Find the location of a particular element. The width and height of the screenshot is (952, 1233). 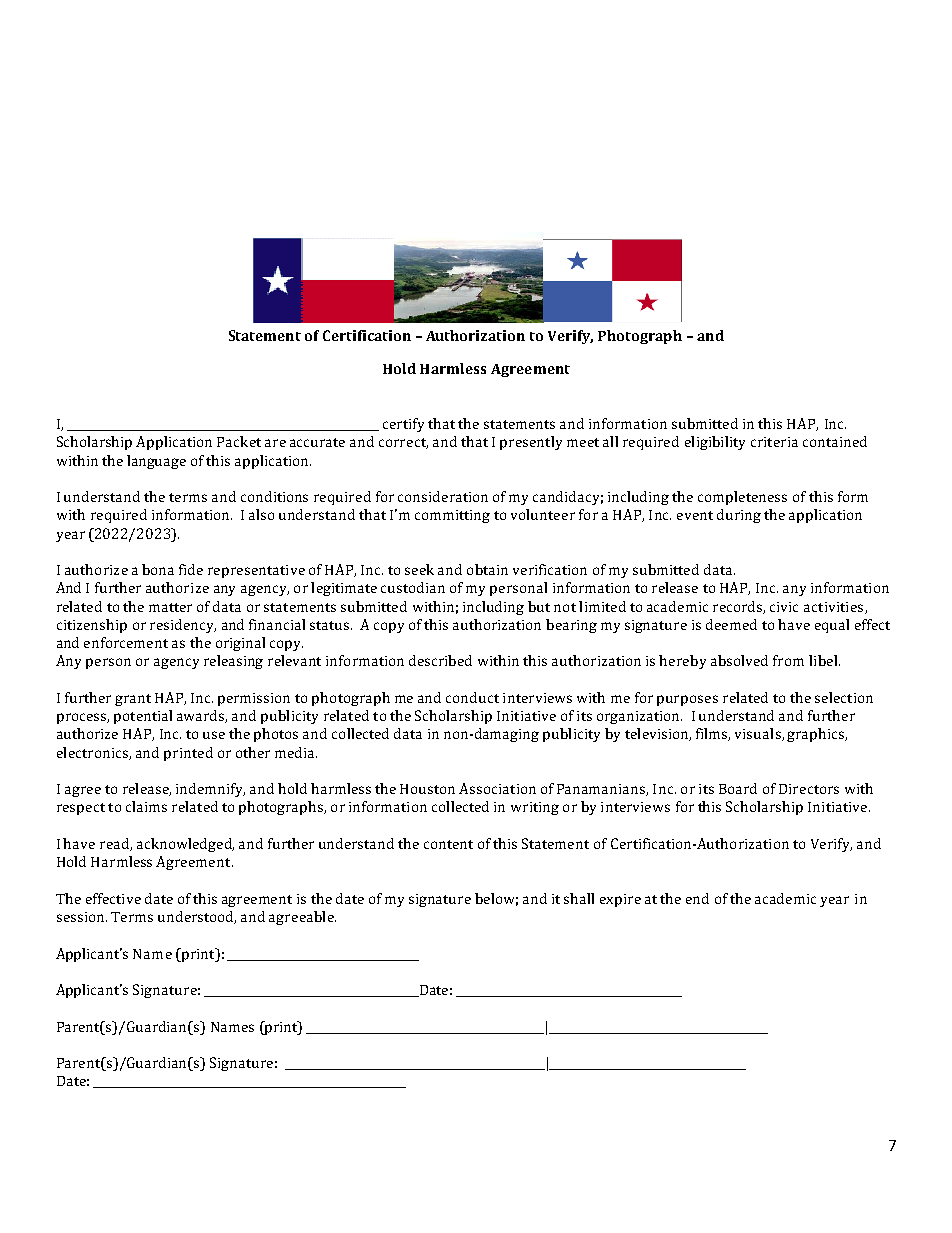

correct is located at coordinates (403, 443).
